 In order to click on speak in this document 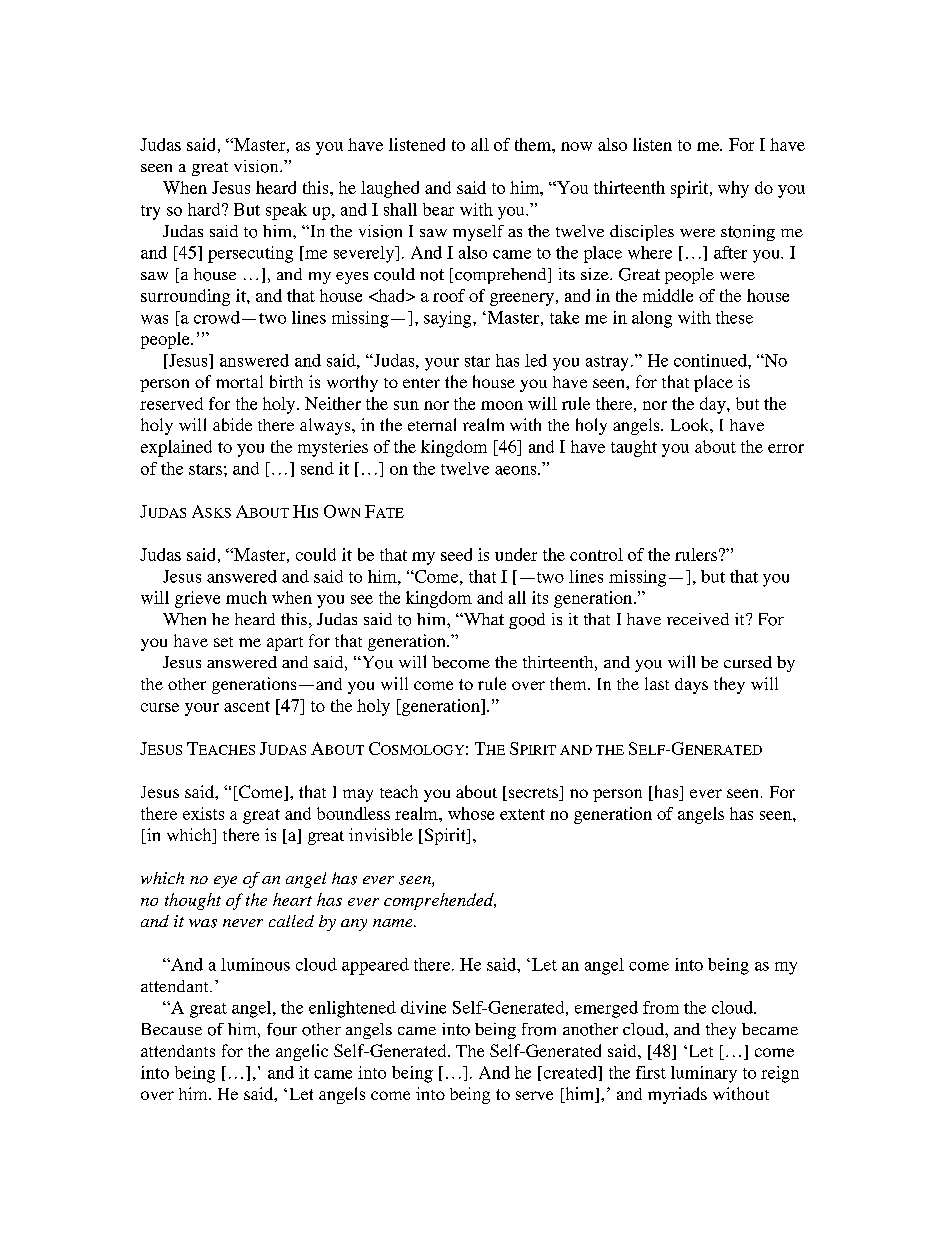, I will do `click(286, 211)`.
